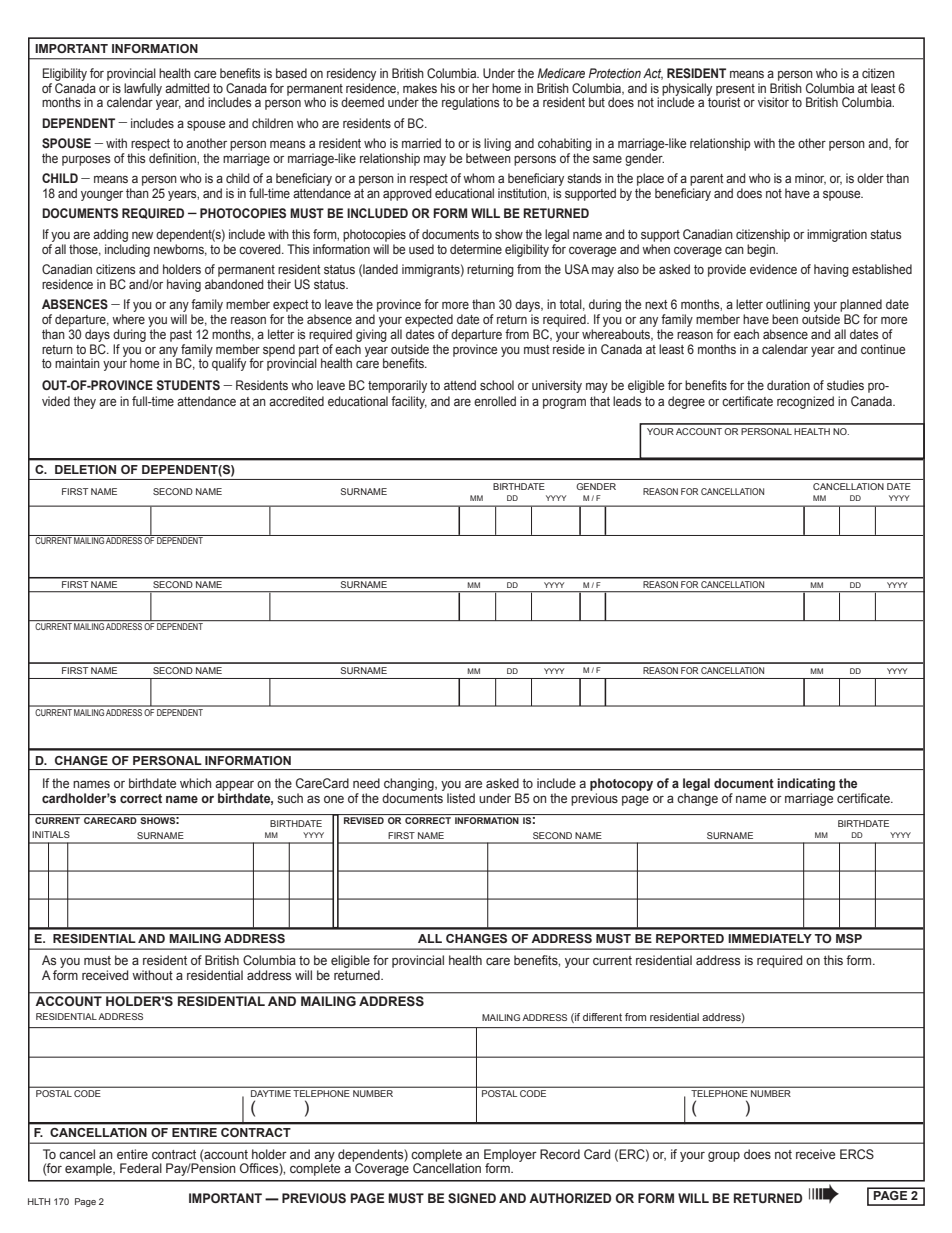  I want to click on Federal, so click(141, 1168).
